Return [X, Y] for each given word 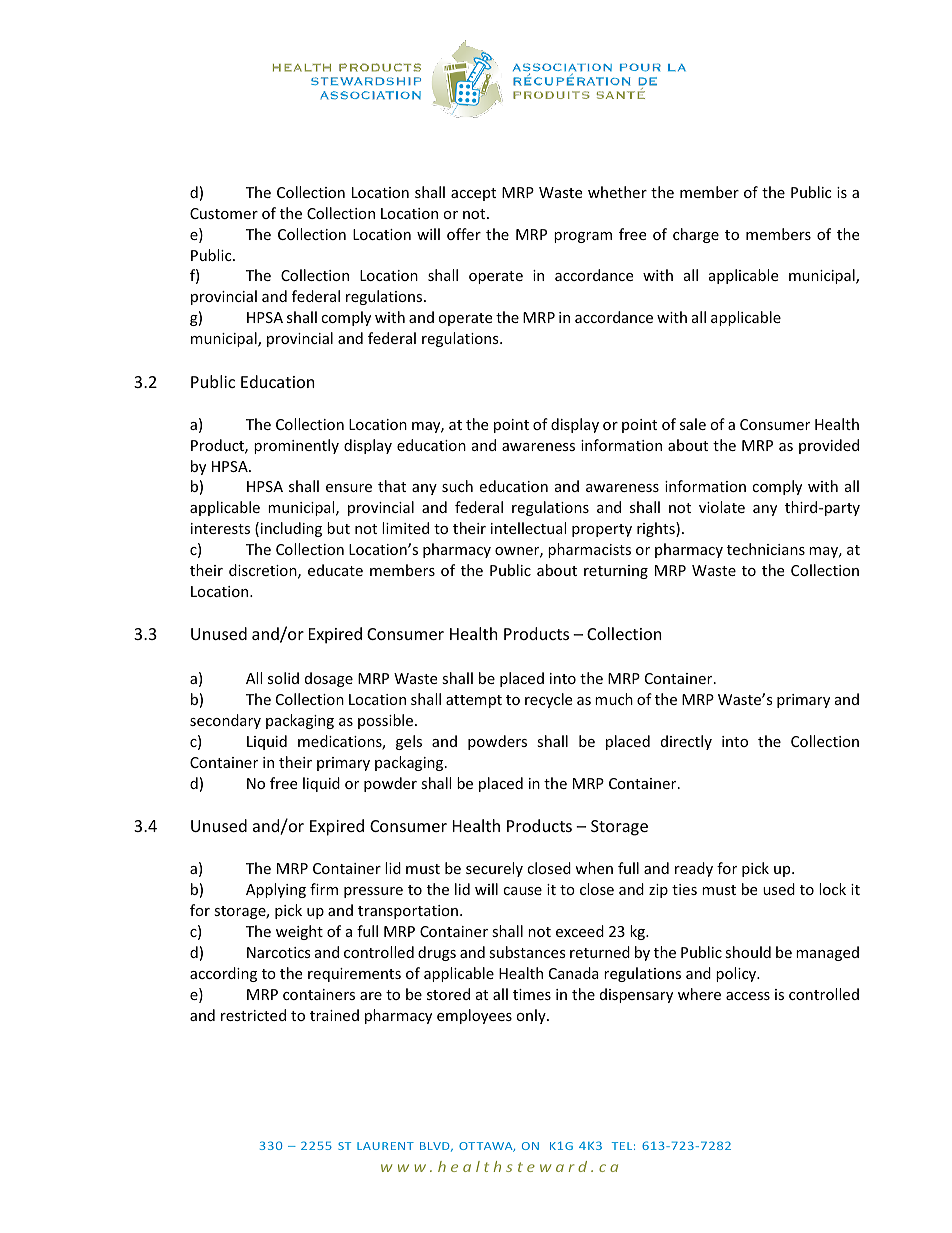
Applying [276, 890]
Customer [224, 213]
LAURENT [385, 1146]
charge [696, 235]
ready [694, 869]
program [583, 237]
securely [494, 869]
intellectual [528, 528]
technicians [766, 549]
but [338, 528]
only [532, 1016]
